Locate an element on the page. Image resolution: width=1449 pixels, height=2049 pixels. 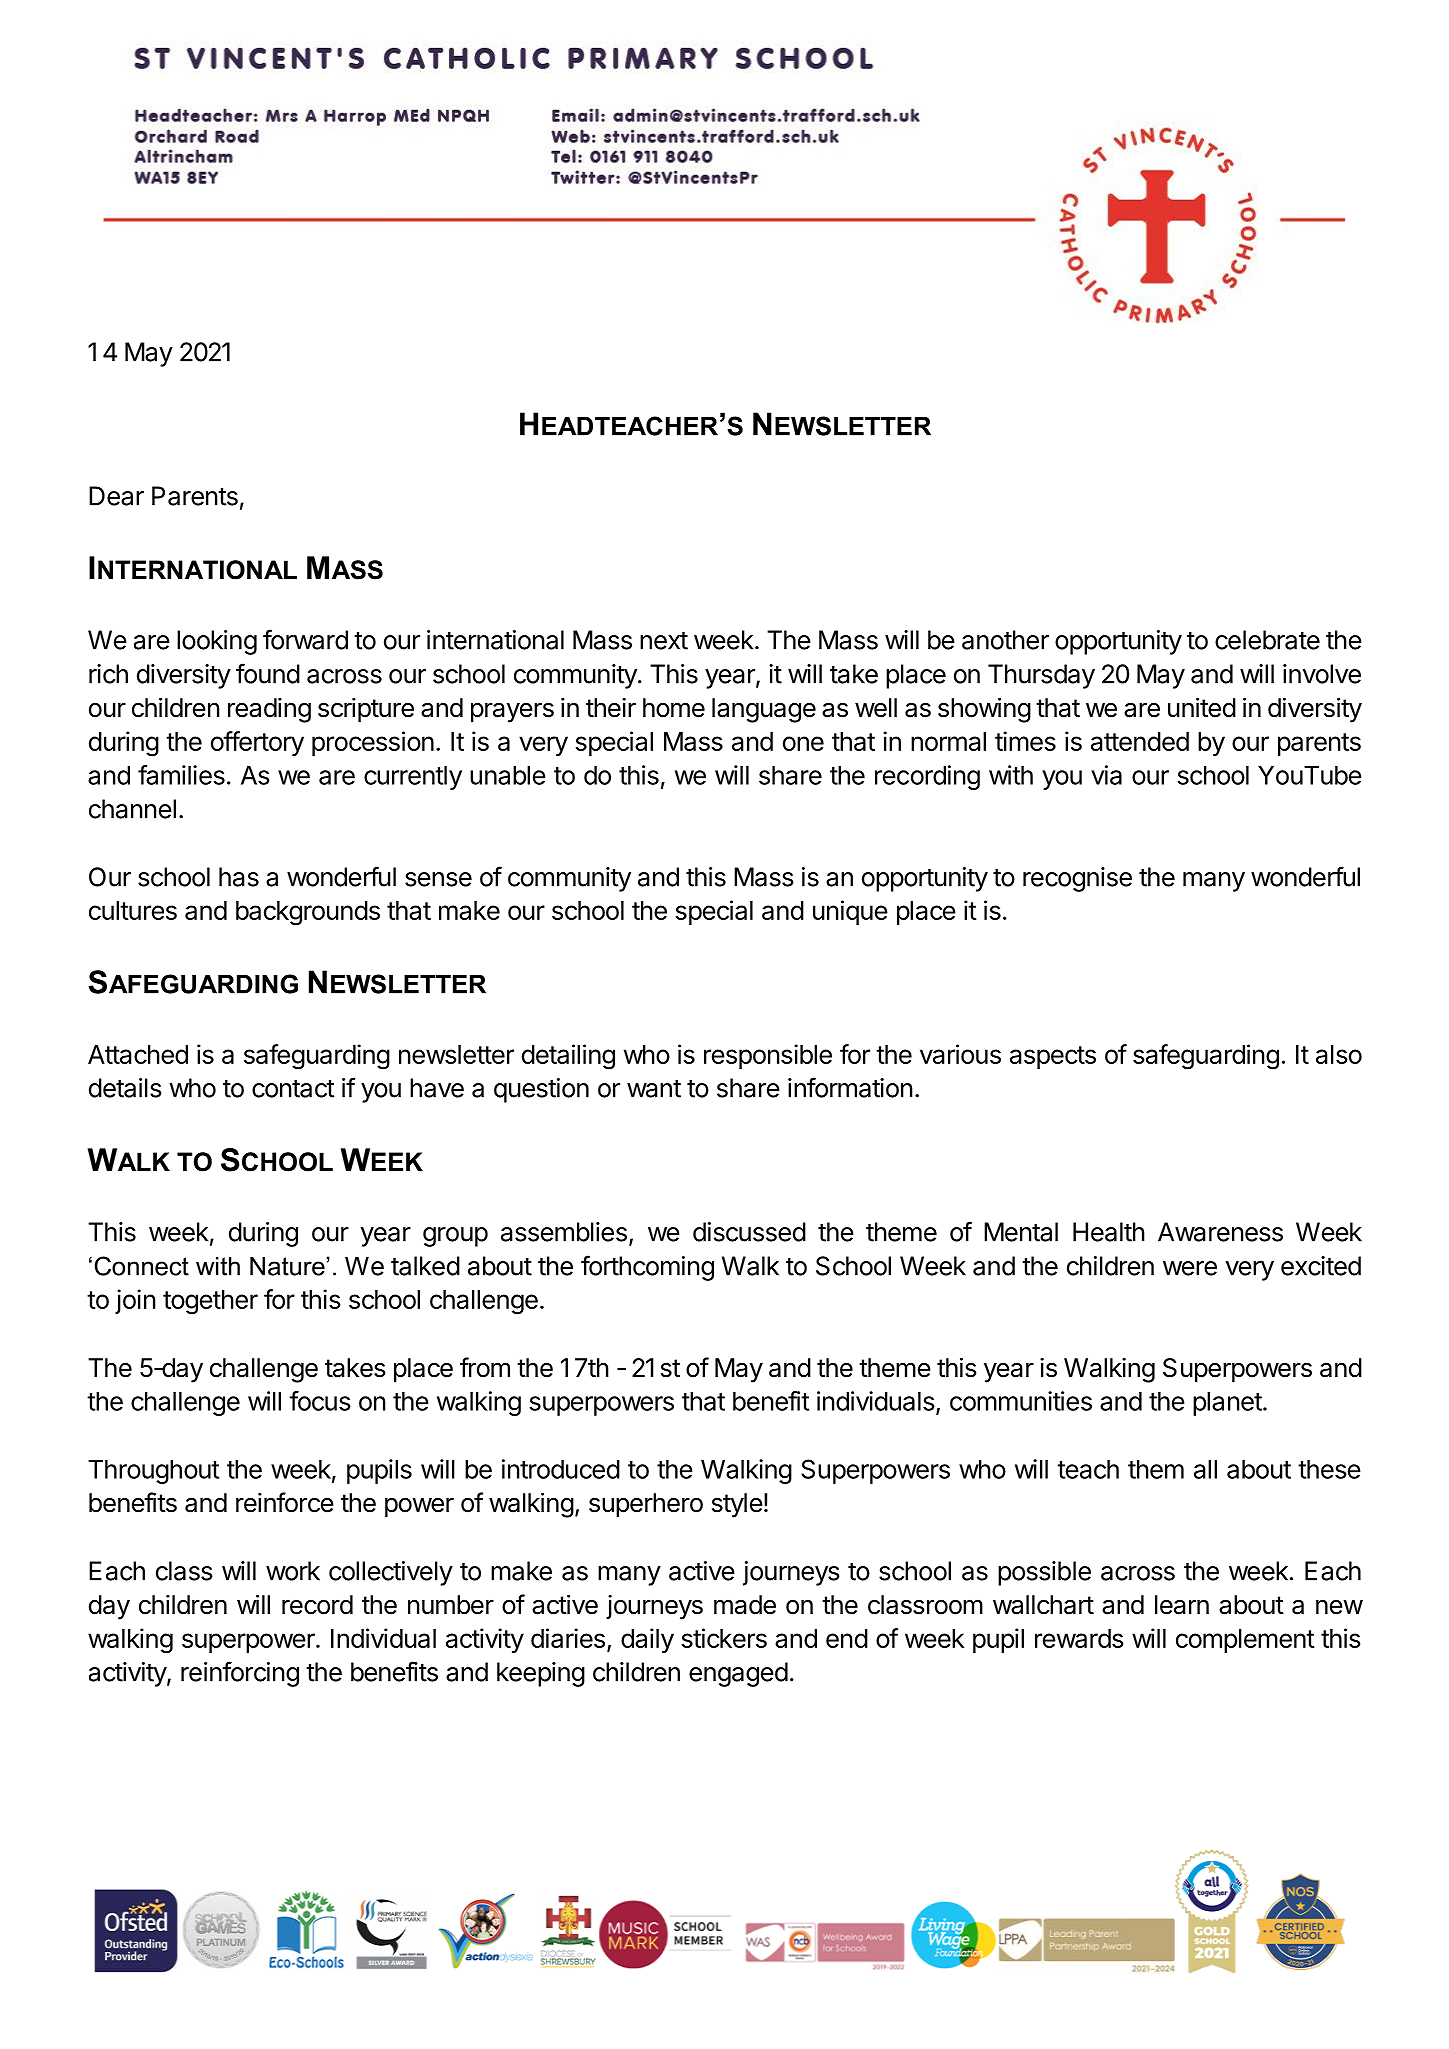
stickers is located at coordinates (724, 1638).
